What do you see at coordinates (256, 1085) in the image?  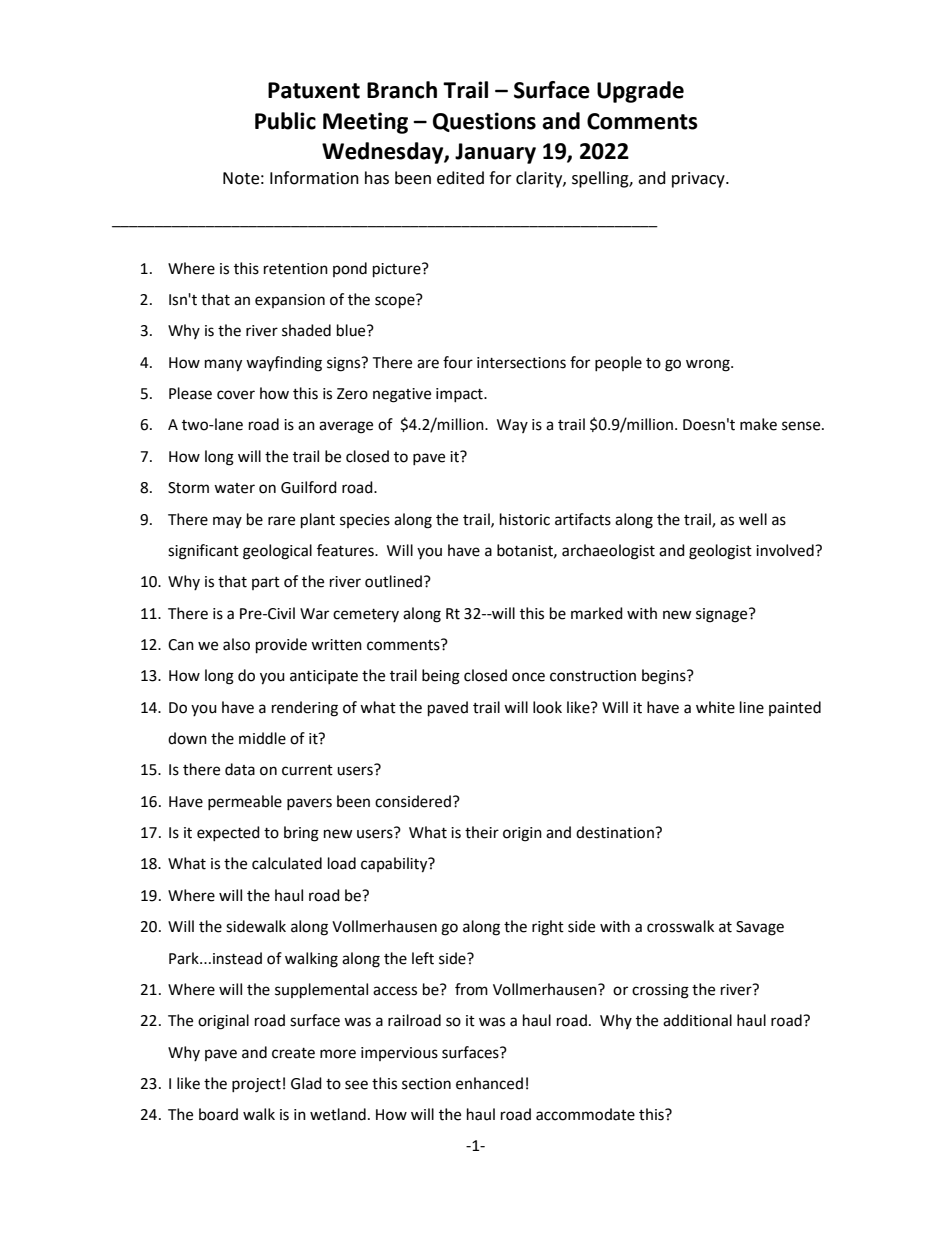 I see `project` at bounding box center [256, 1085].
